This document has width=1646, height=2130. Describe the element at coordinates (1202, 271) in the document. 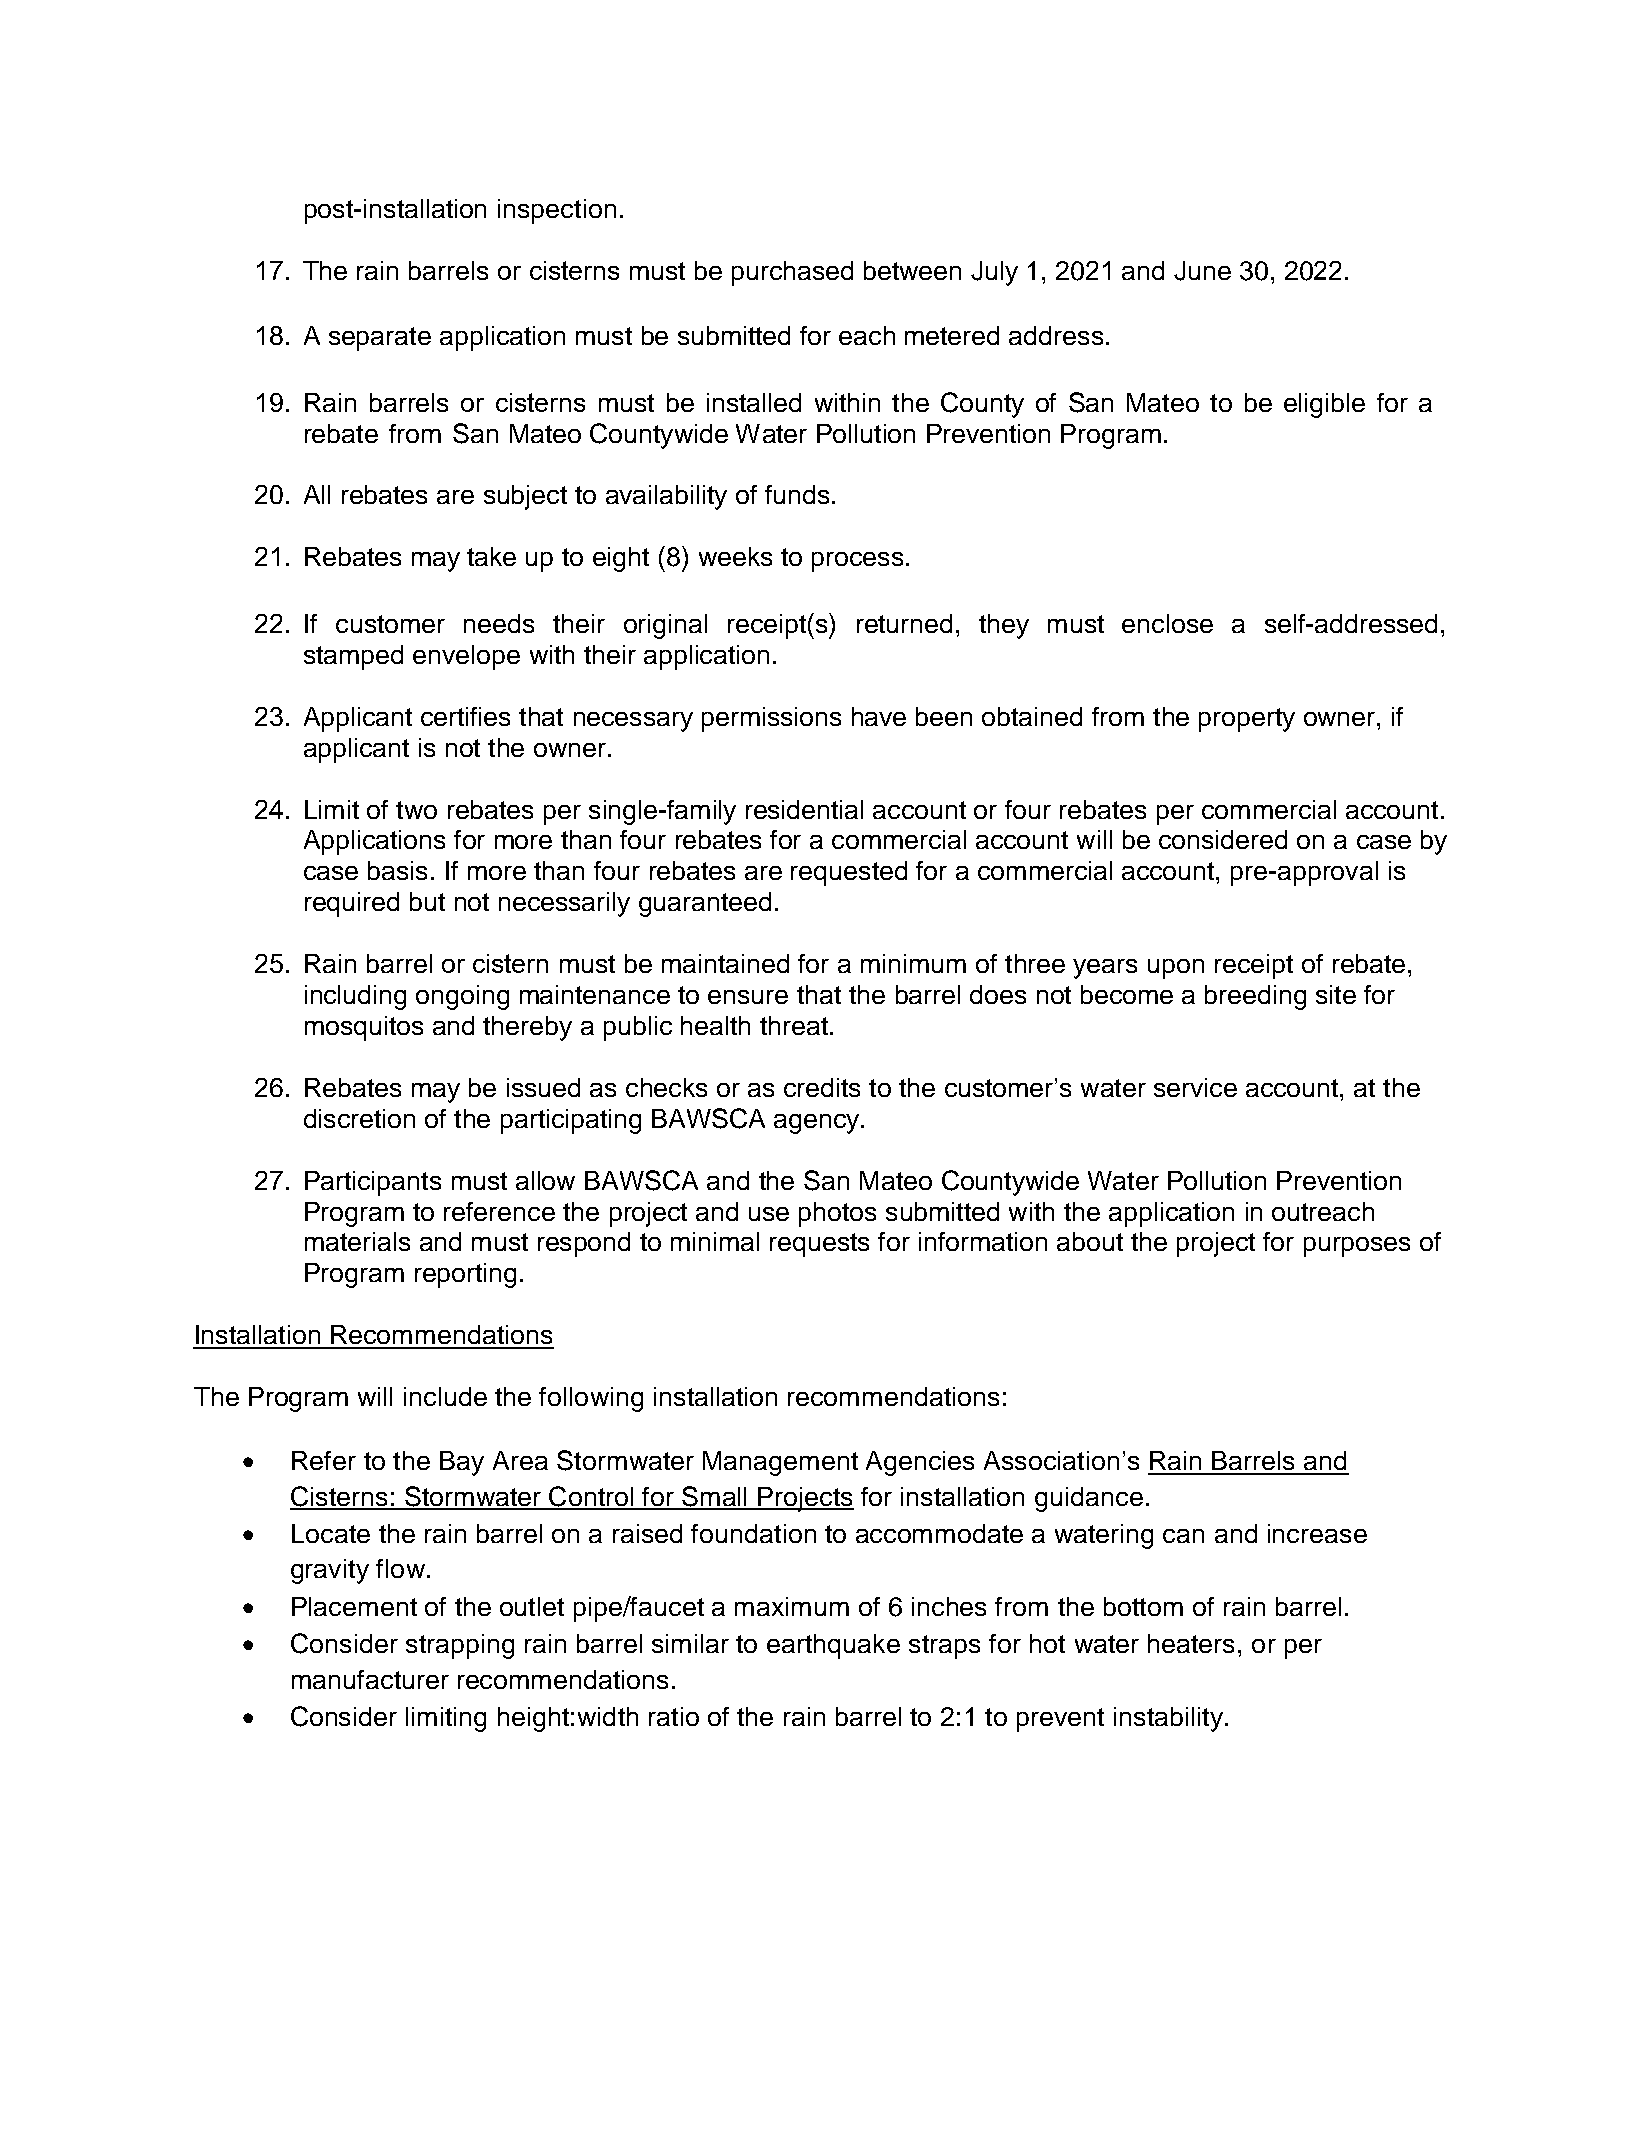

I see `June` at that location.
